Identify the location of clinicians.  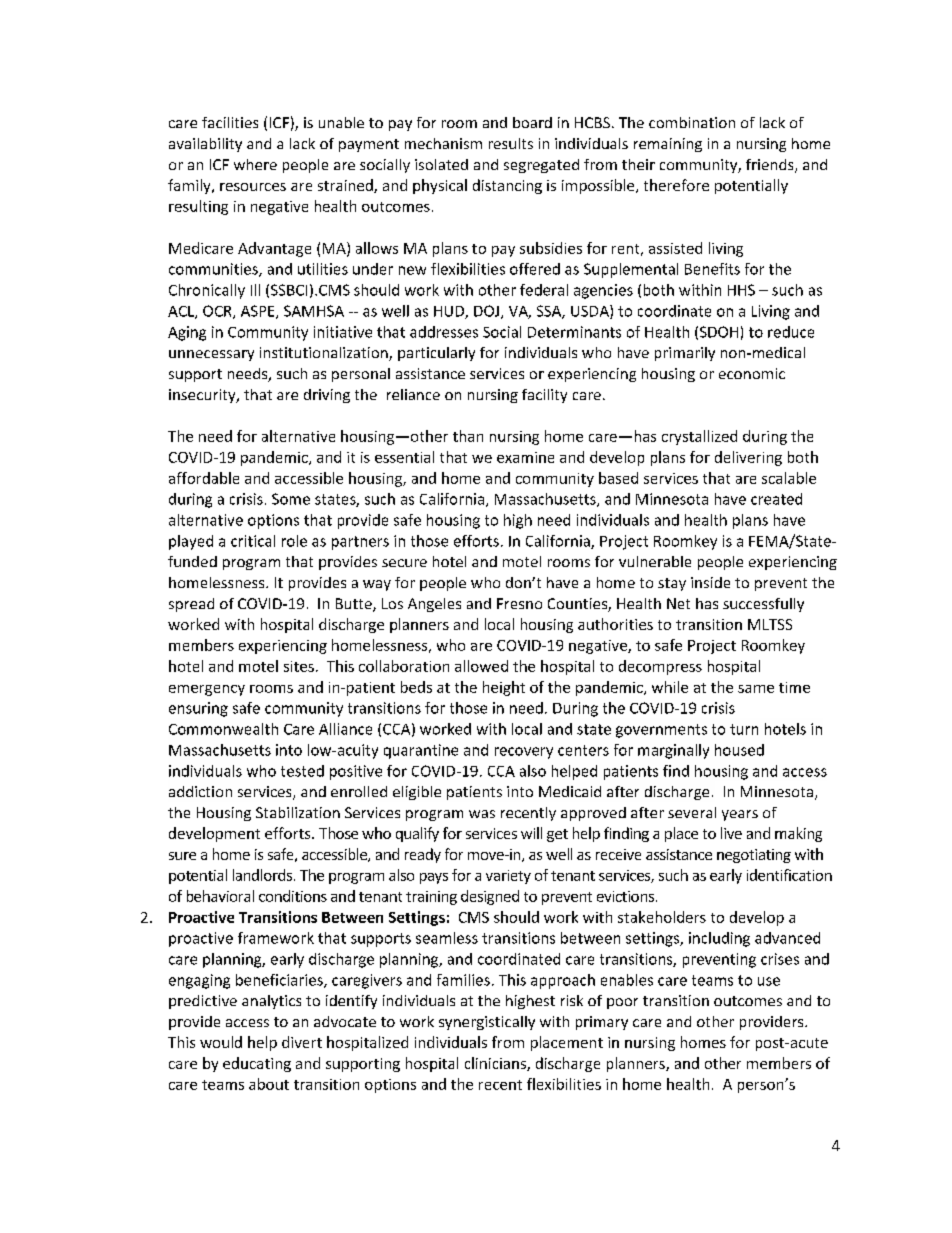
(496, 1064).
